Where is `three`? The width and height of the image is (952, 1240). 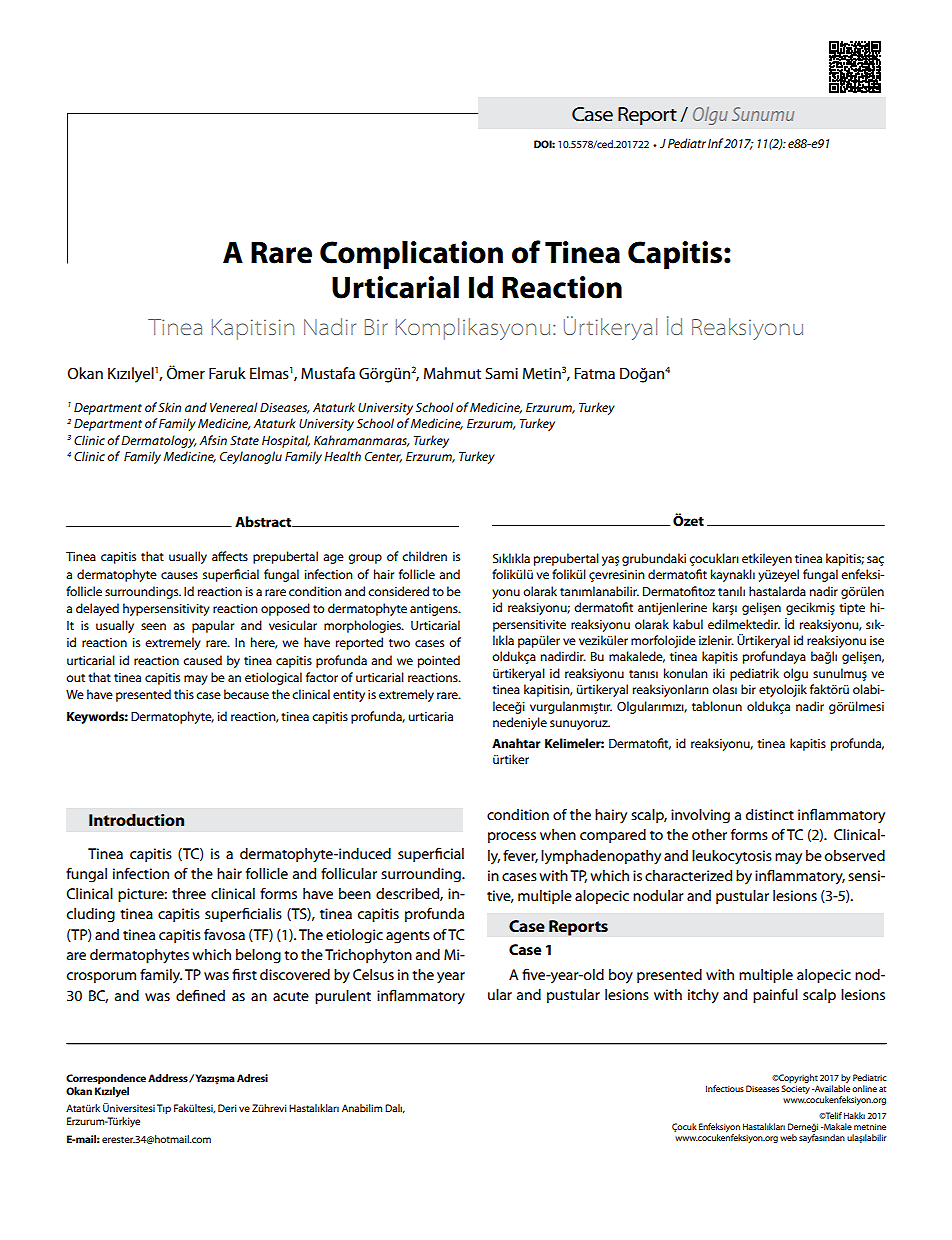
three is located at coordinates (189, 893).
